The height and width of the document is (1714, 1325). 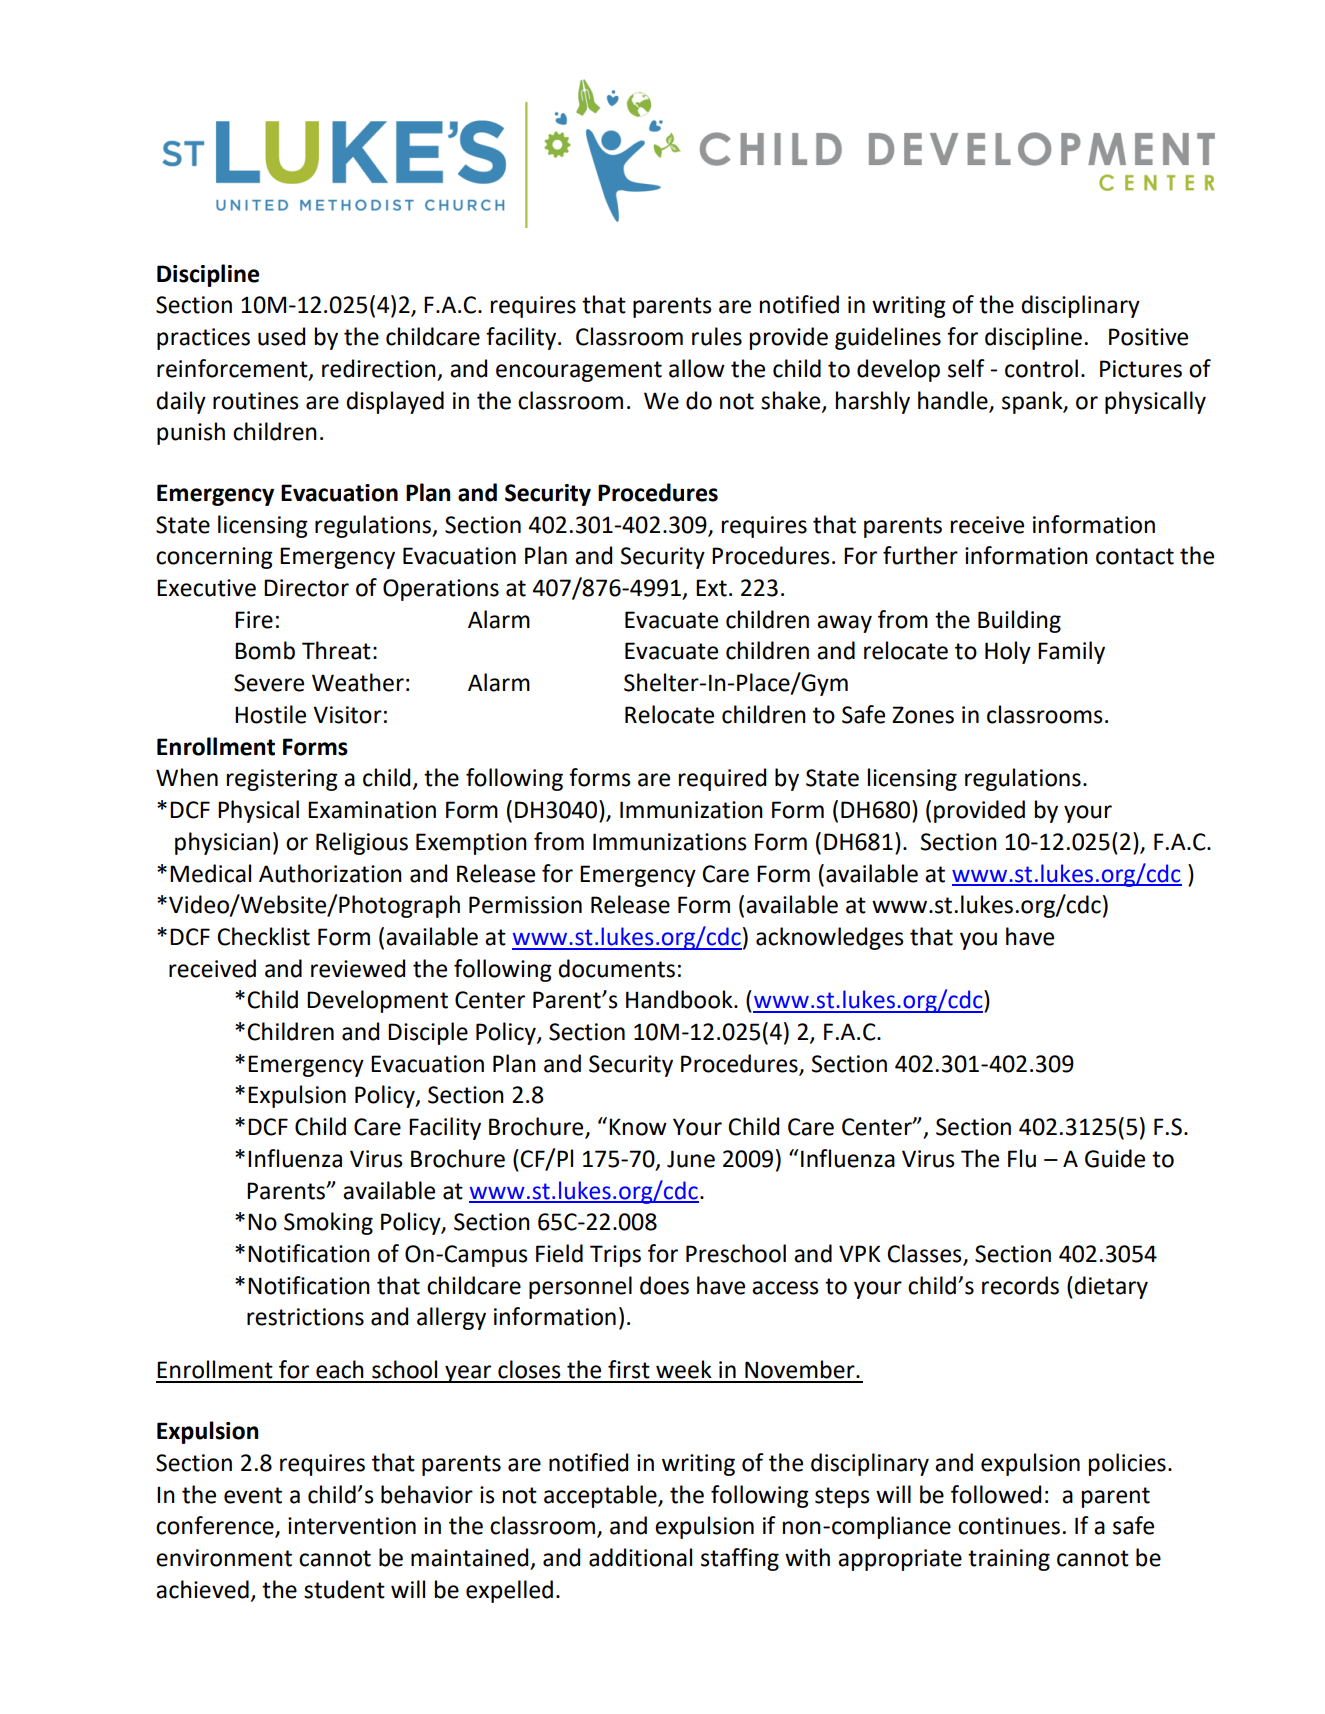 What do you see at coordinates (711, 588) in the document?
I see `Ext` at bounding box center [711, 588].
